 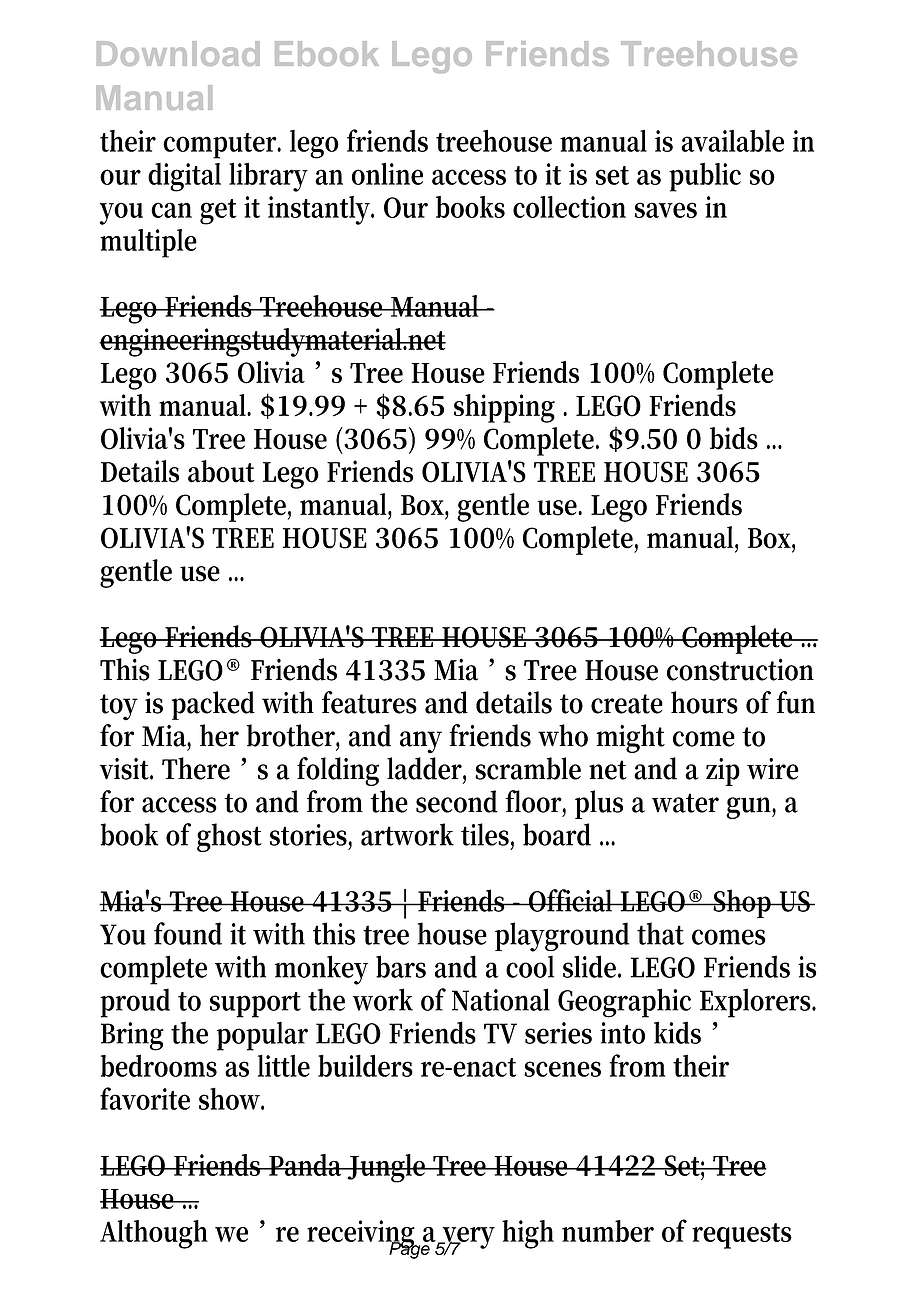 I want to click on about, so click(x=221, y=471).
